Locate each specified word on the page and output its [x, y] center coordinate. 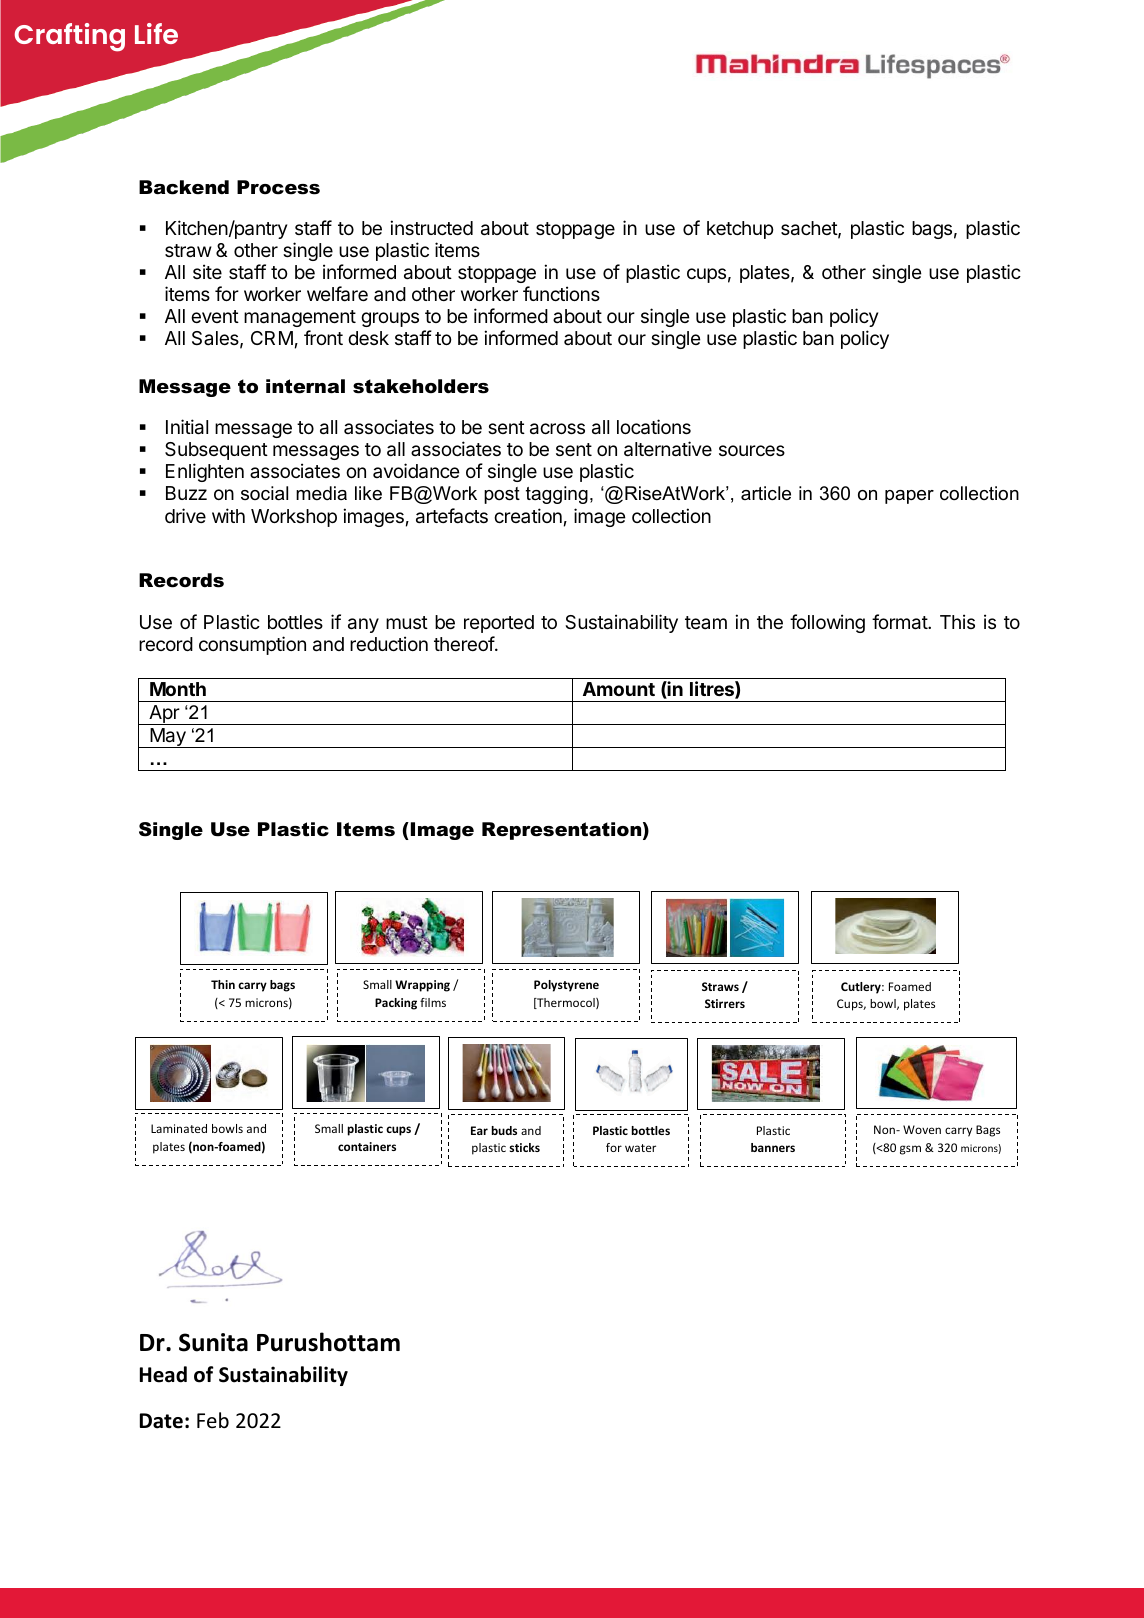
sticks [524, 1147]
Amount [619, 689]
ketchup [740, 230]
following [827, 623]
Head [163, 1374]
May [168, 738]
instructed [431, 227]
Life [156, 33]
